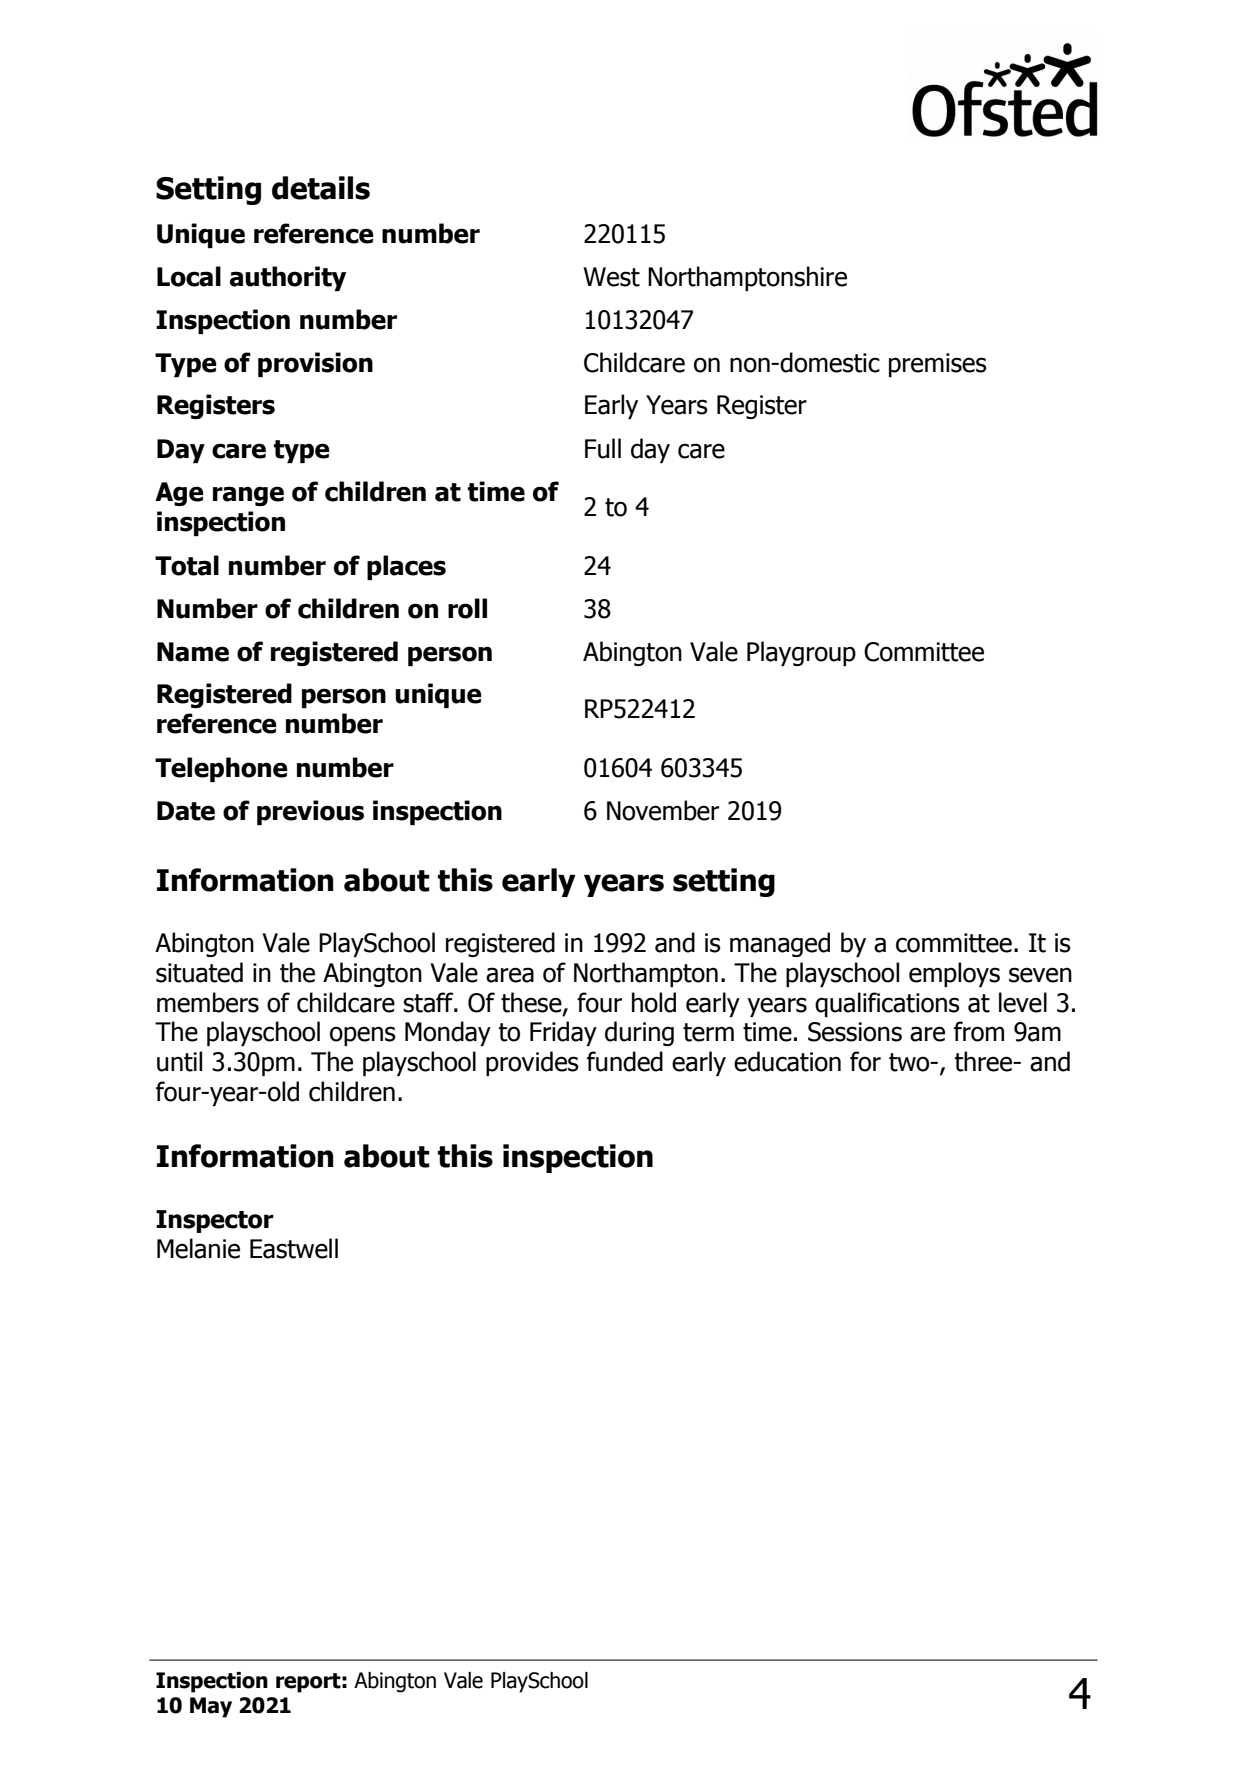  What do you see at coordinates (288, 278) in the screenshot?
I see `authority` at bounding box center [288, 278].
